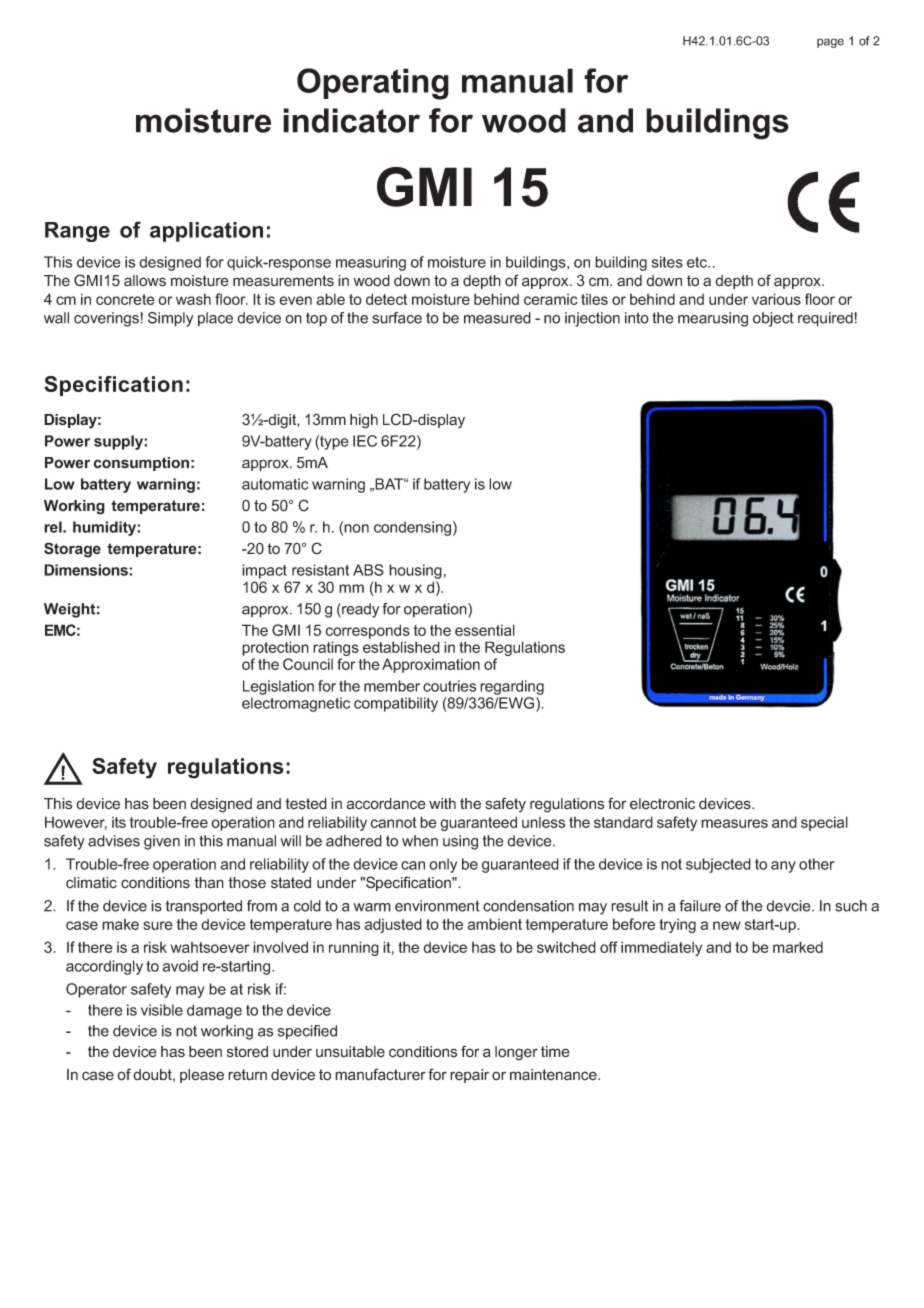 Image resolution: width=924 pixels, height=1308 pixels. What do you see at coordinates (469, 1076) in the screenshot?
I see `repair` at bounding box center [469, 1076].
